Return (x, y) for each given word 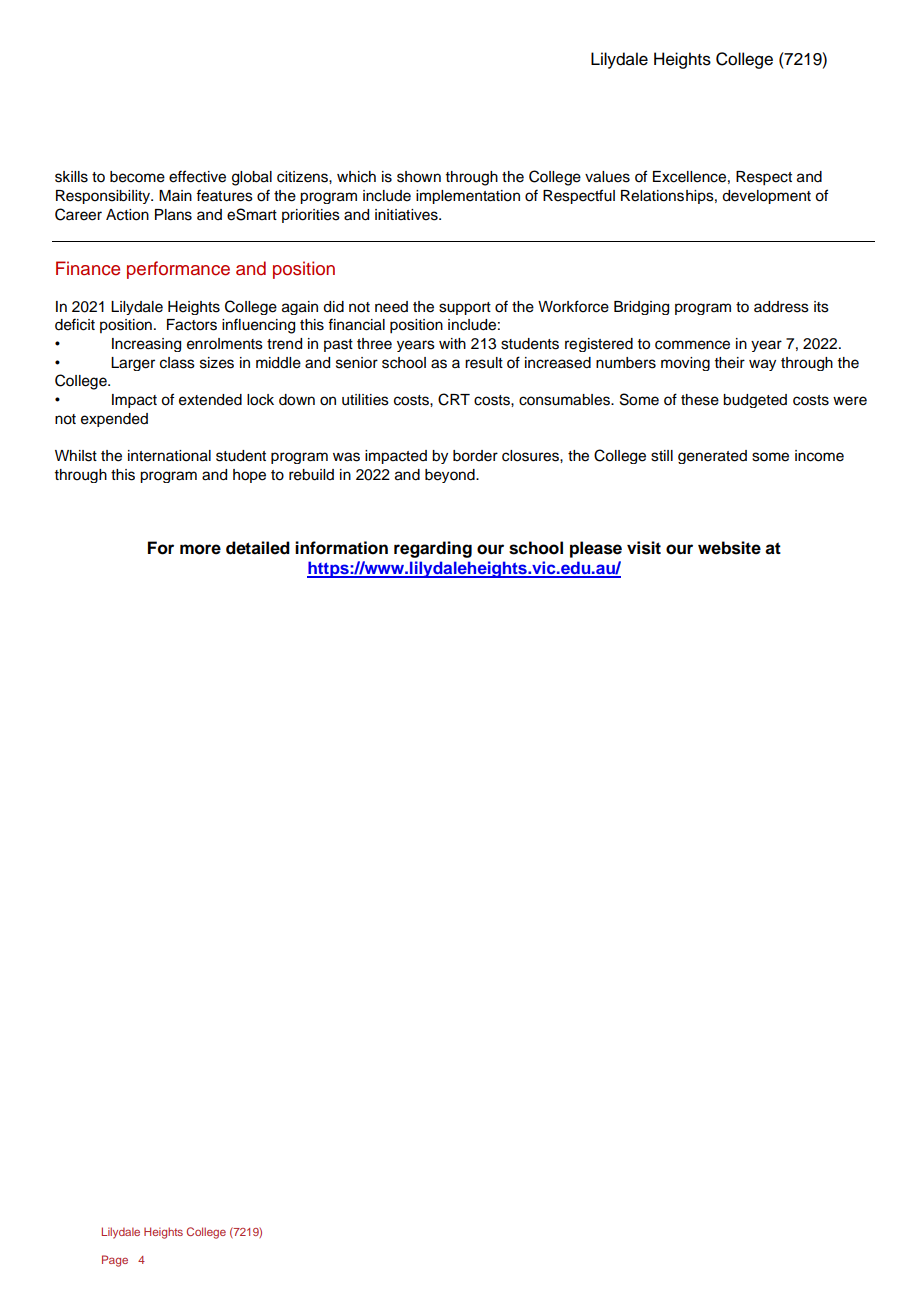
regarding (433, 549)
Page (115, 1261)
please (596, 549)
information (341, 548)
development (766, 197)
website (729, 548)
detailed (258, 548)
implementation (468, 197)
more (200, 549)
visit (644, 548)
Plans (173, 215)
